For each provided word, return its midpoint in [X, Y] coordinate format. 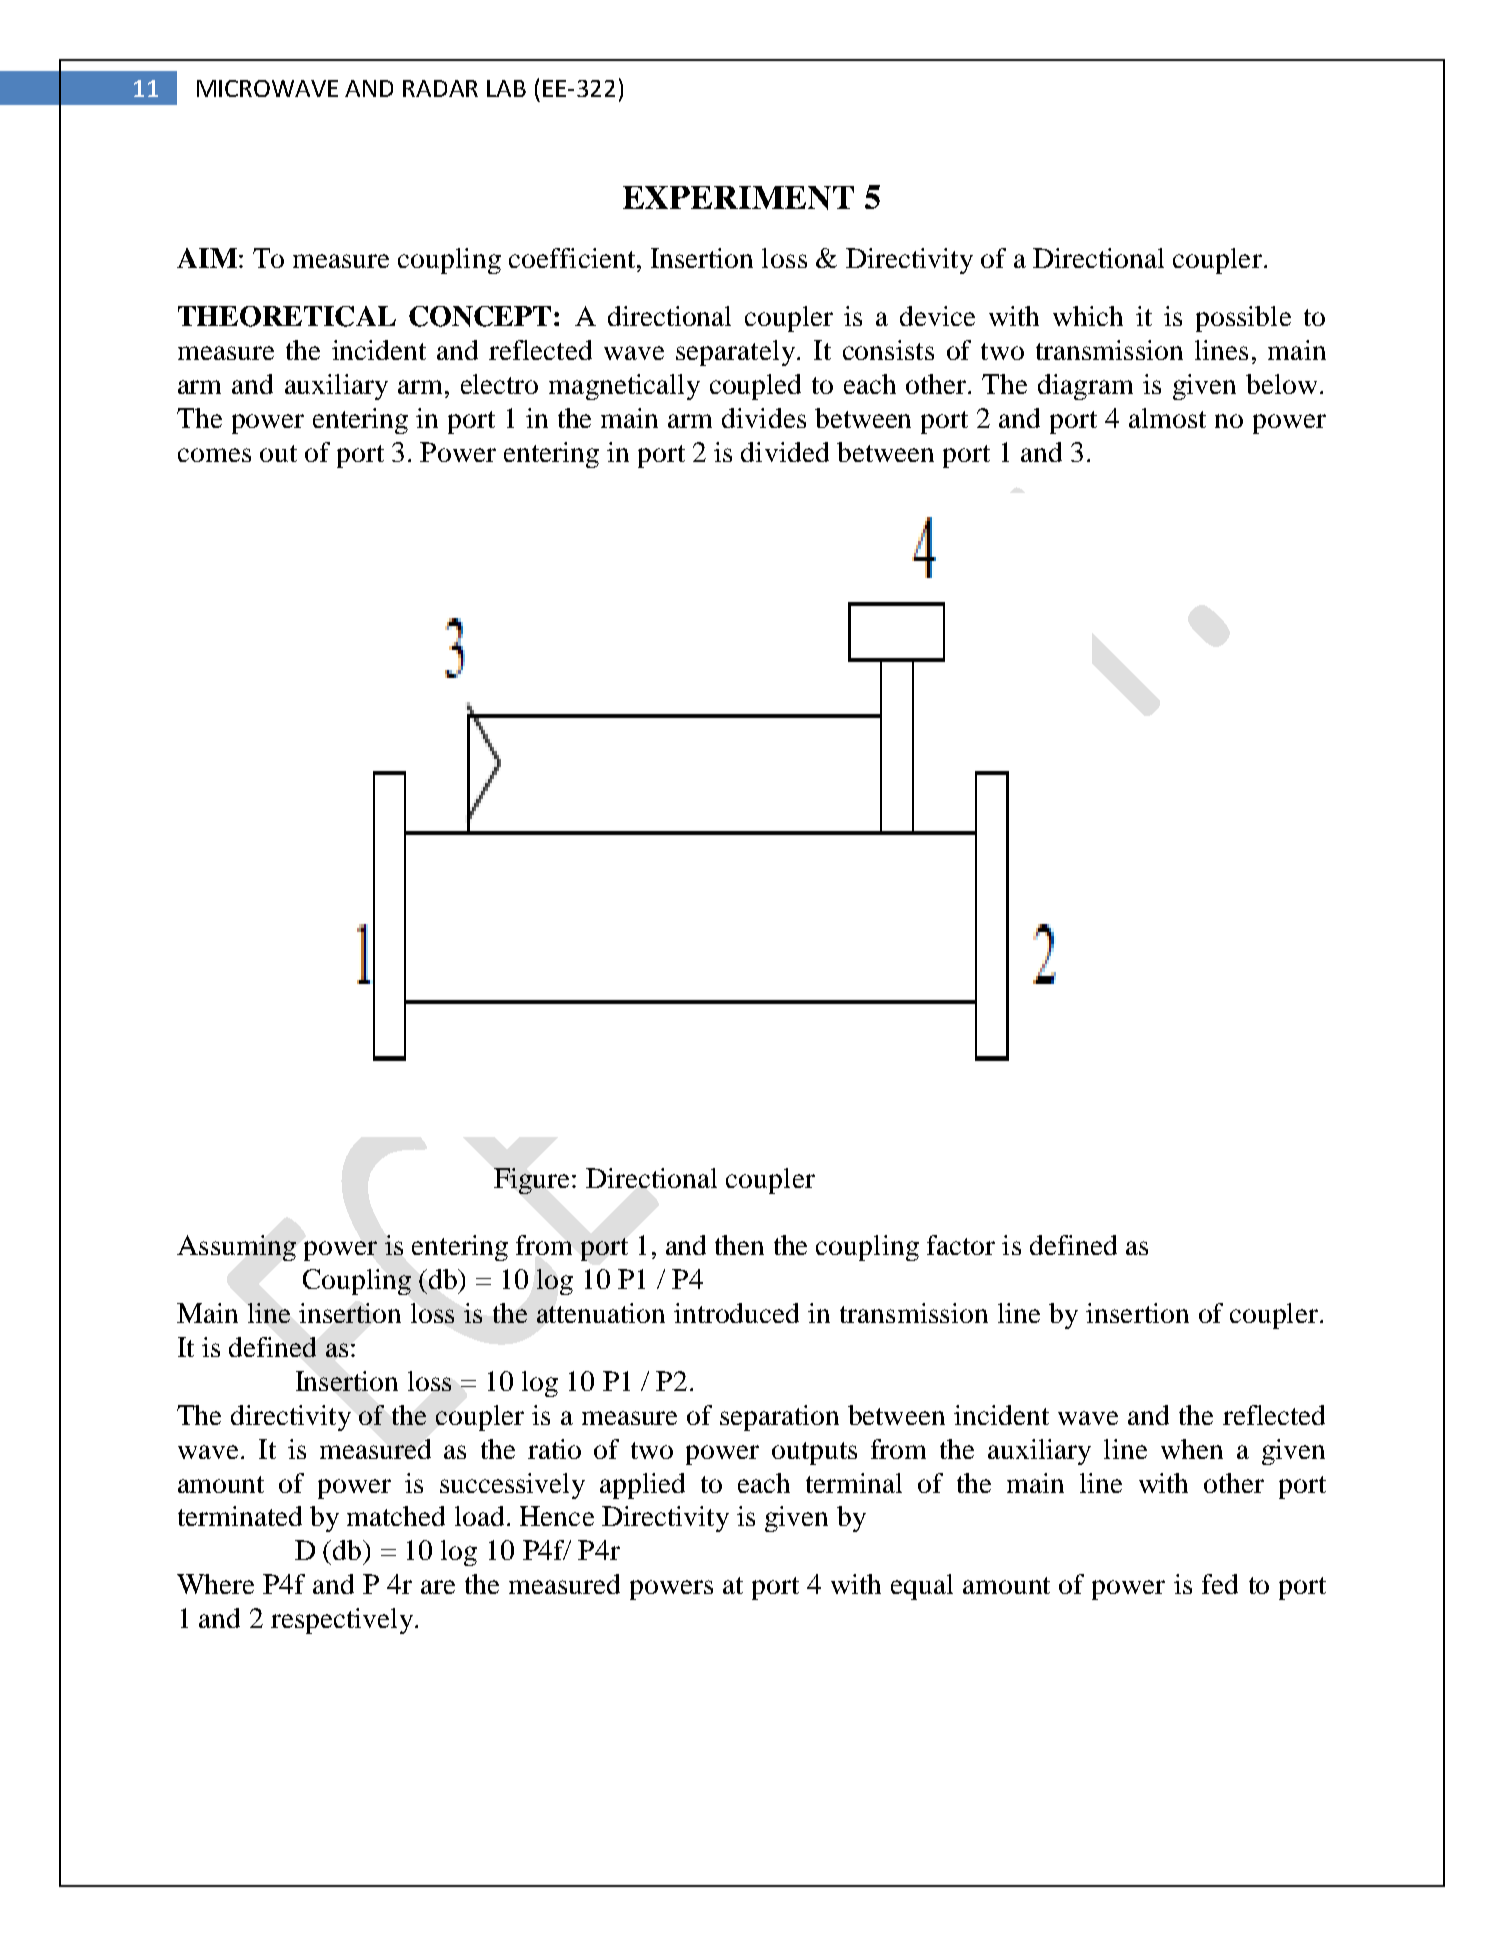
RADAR [440, 88]
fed [1220, 1584]
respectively [342, 1621]
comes [214, 455]
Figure [531, 1181]
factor [961, 1245]
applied [642, 1486]
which [1088, 316]
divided [785, 452]
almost [1167, 418]
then [739, 1245]
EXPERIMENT [738, 198]
